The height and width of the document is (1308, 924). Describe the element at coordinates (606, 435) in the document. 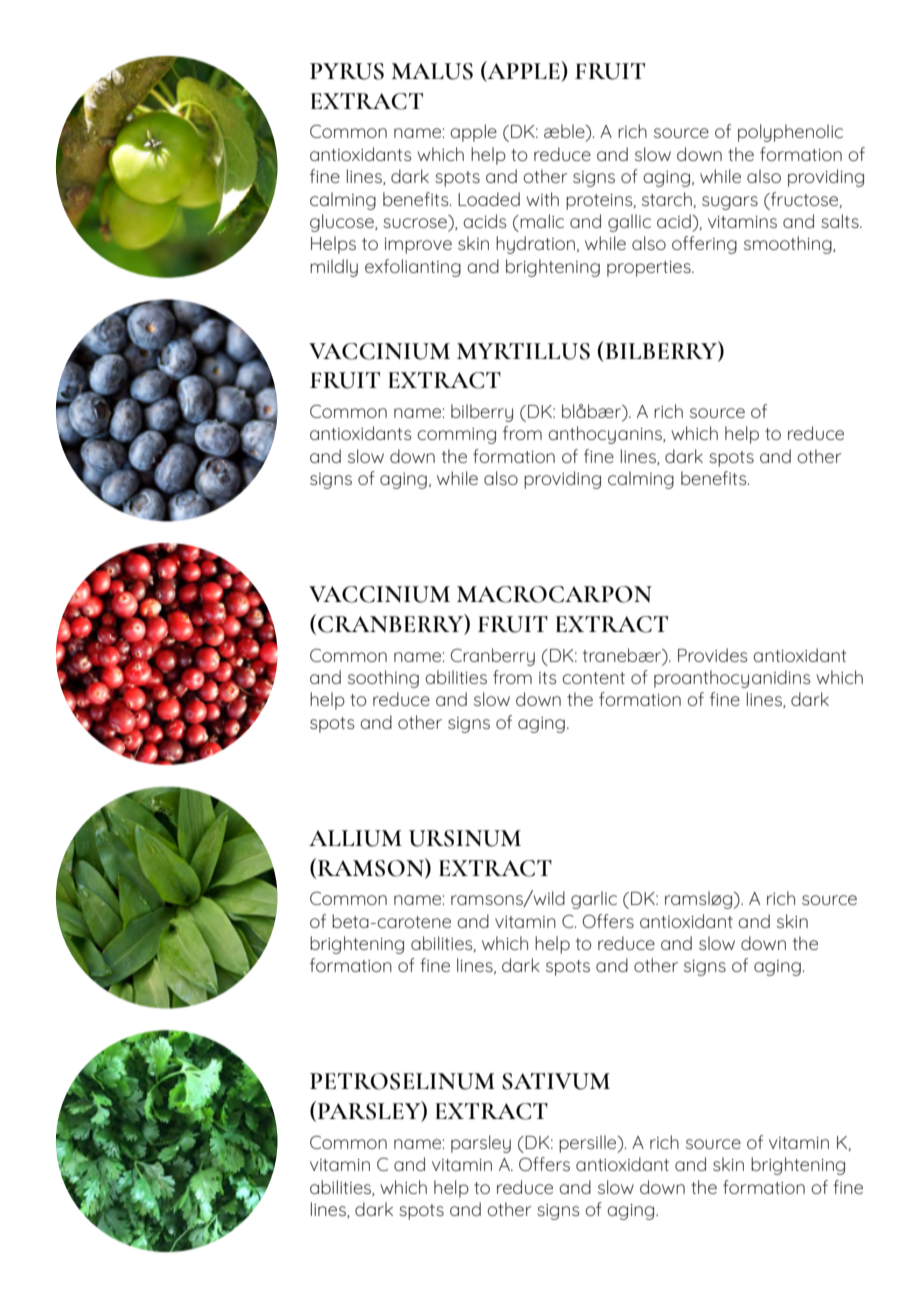

I see `anthocyanins` at that location.
